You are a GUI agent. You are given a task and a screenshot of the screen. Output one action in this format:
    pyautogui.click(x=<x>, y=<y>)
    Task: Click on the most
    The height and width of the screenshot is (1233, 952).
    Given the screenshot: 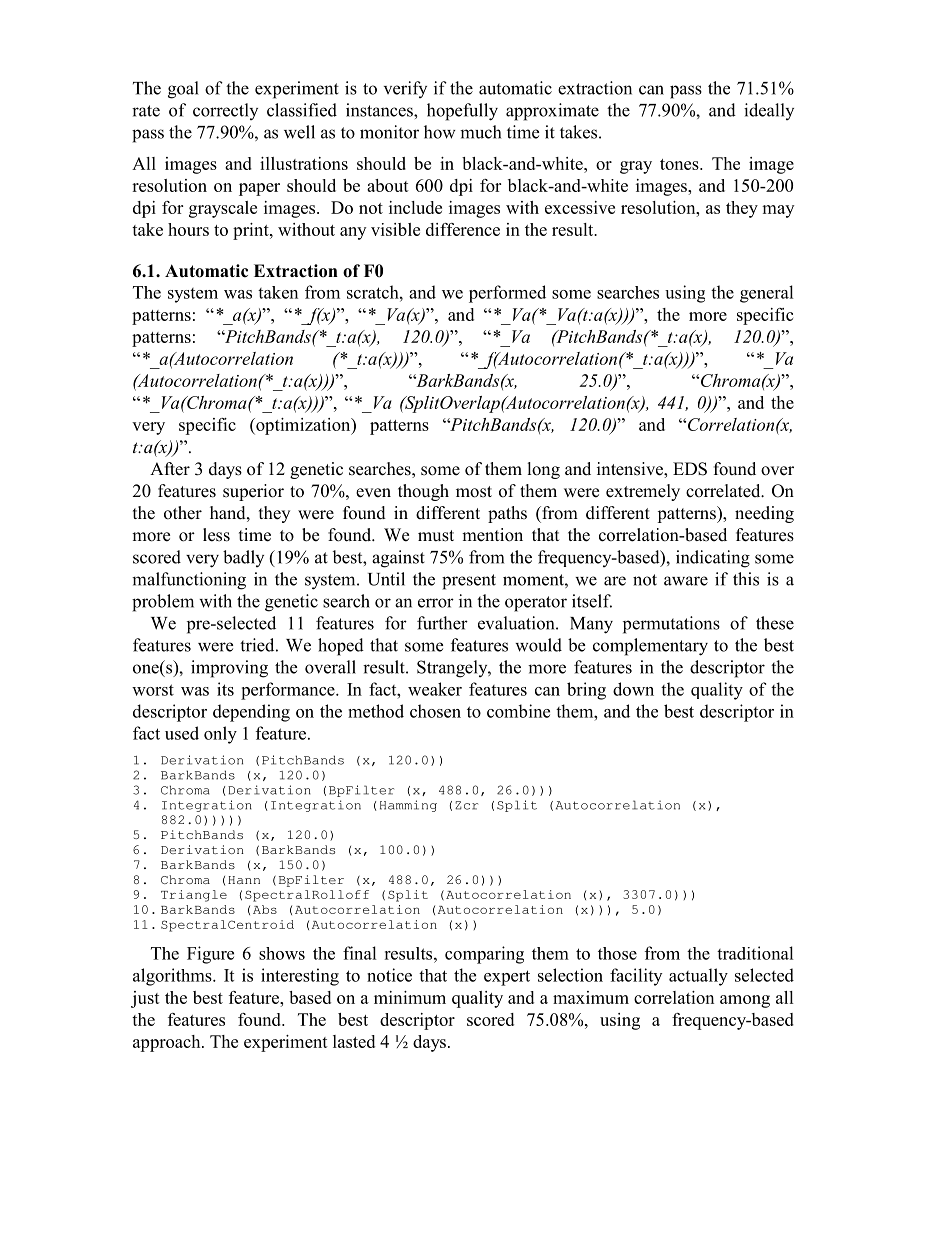 What is the action you would take?
    pyautogui.click(x=474, y=492)
